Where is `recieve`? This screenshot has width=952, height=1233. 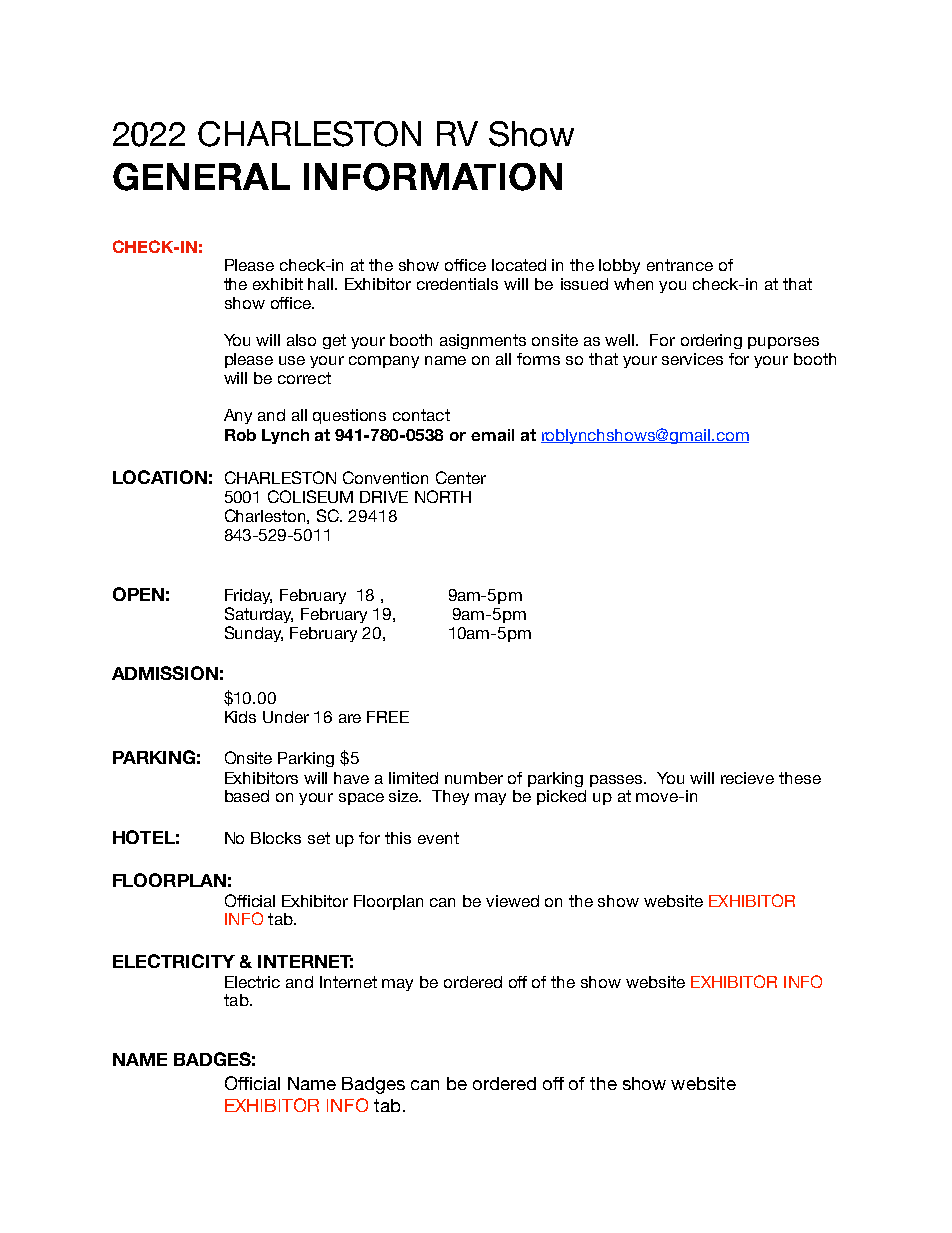
recieve is located at coordinates (747, 778).
